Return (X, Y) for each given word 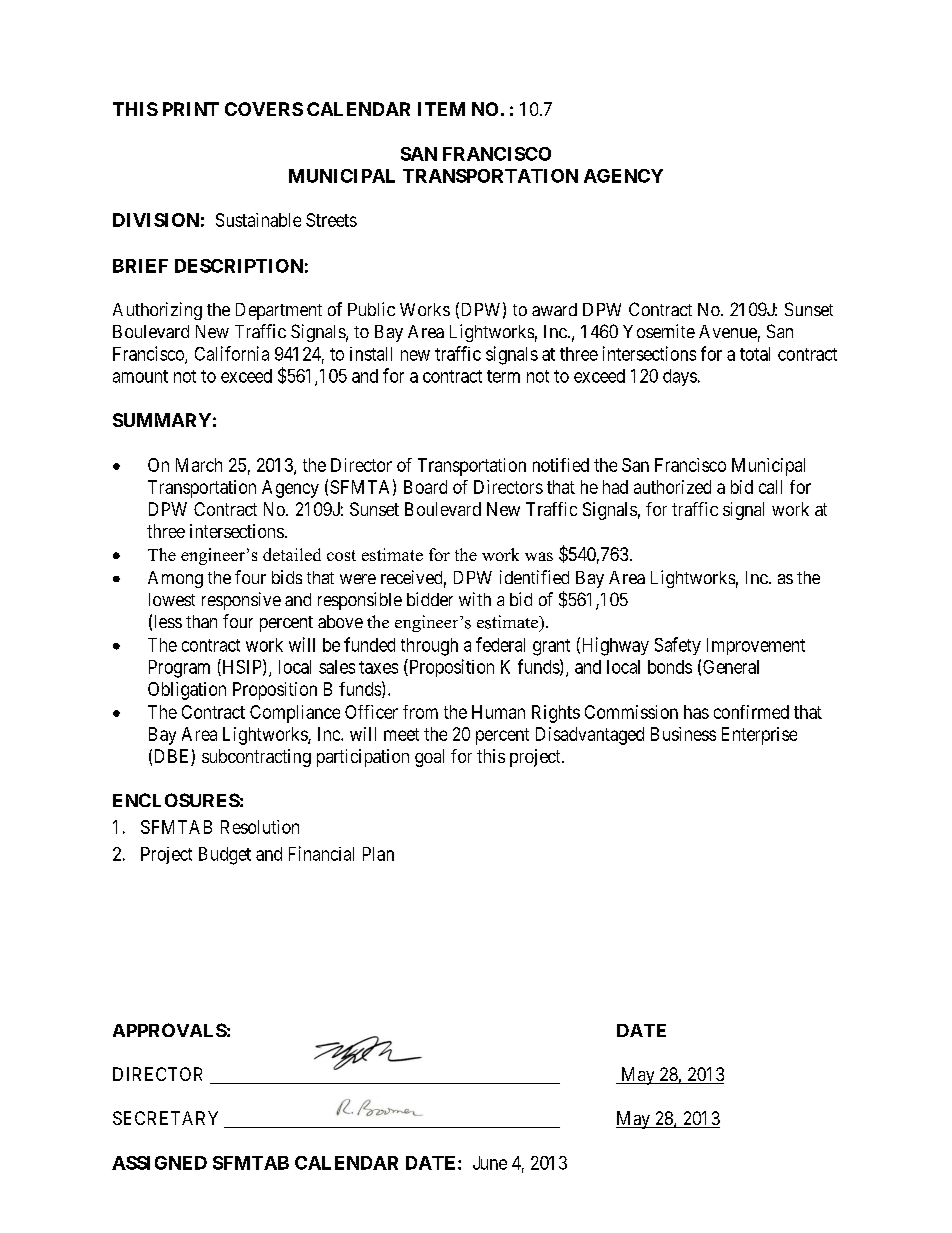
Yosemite (659, 331)
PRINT (191, 109)
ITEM (441, 109)
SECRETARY (165, 1118)
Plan (378, 854)
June (490, 1163)
